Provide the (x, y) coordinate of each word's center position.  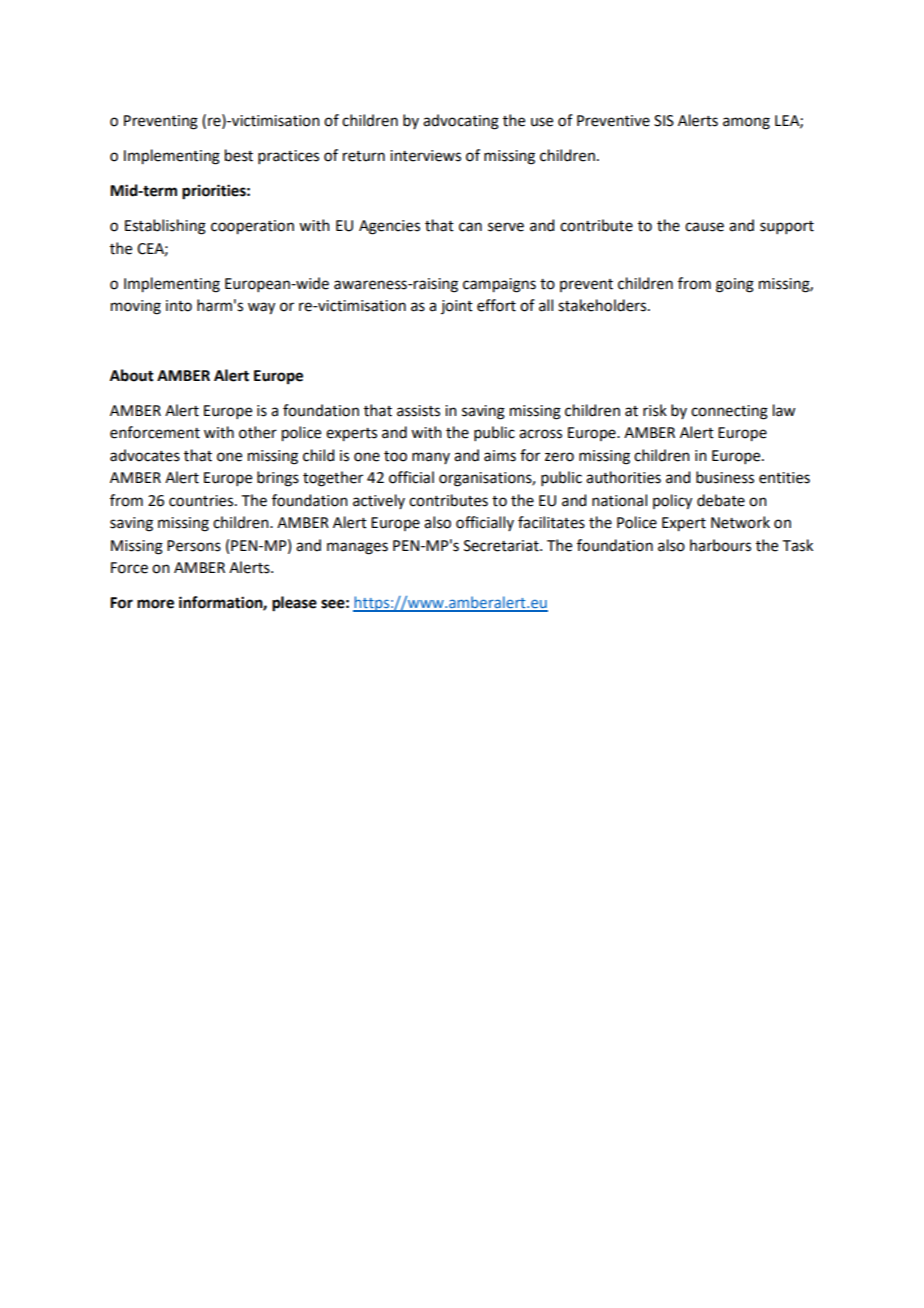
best (239, 155)
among (746, 123)
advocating (461, 122)
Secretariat (502, 546)
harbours (720, 545)
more (155, 604)
